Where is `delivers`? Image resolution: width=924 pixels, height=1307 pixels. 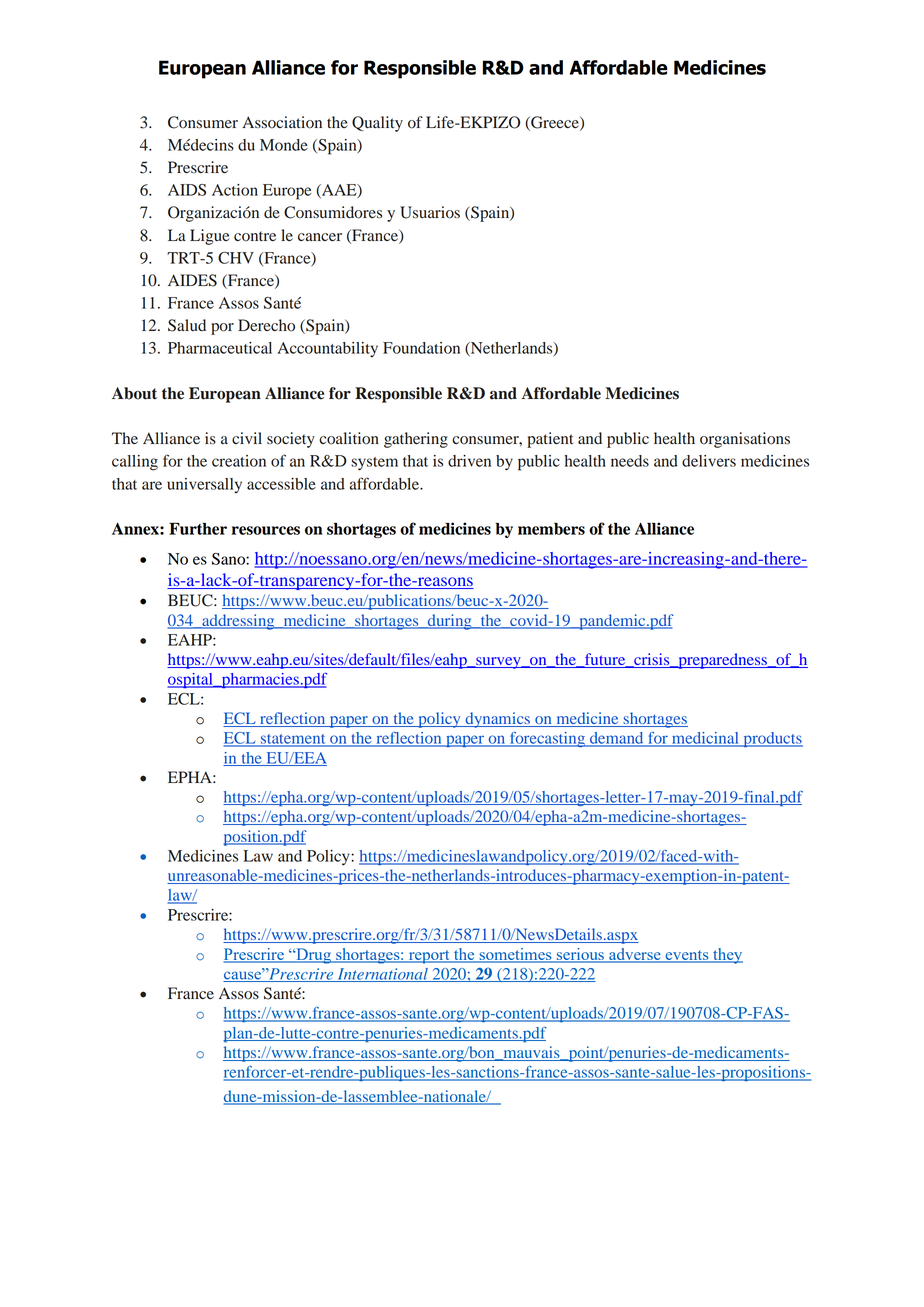
delivers is located at coordinates (709, 461).
